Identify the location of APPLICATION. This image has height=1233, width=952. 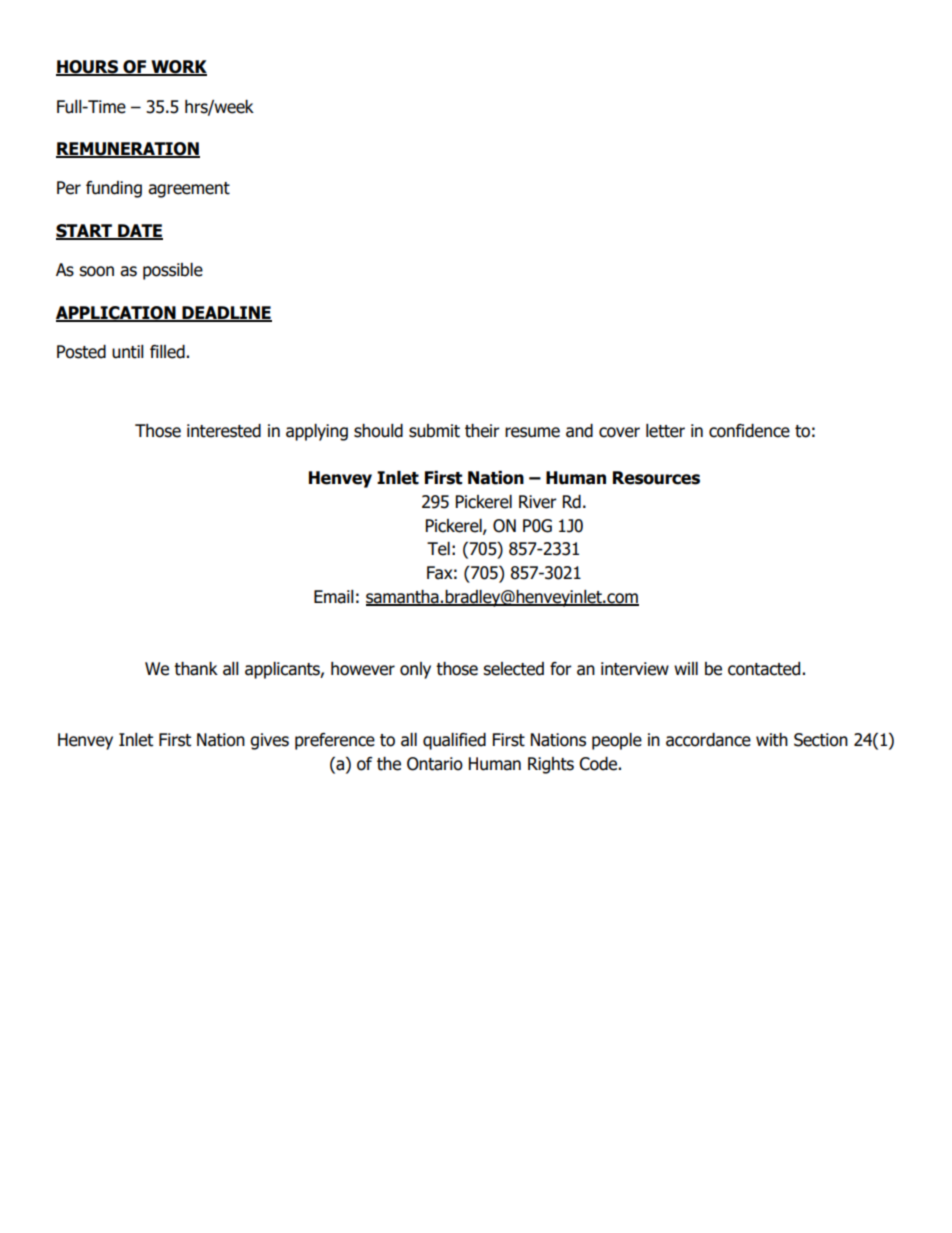
(117, 313).
